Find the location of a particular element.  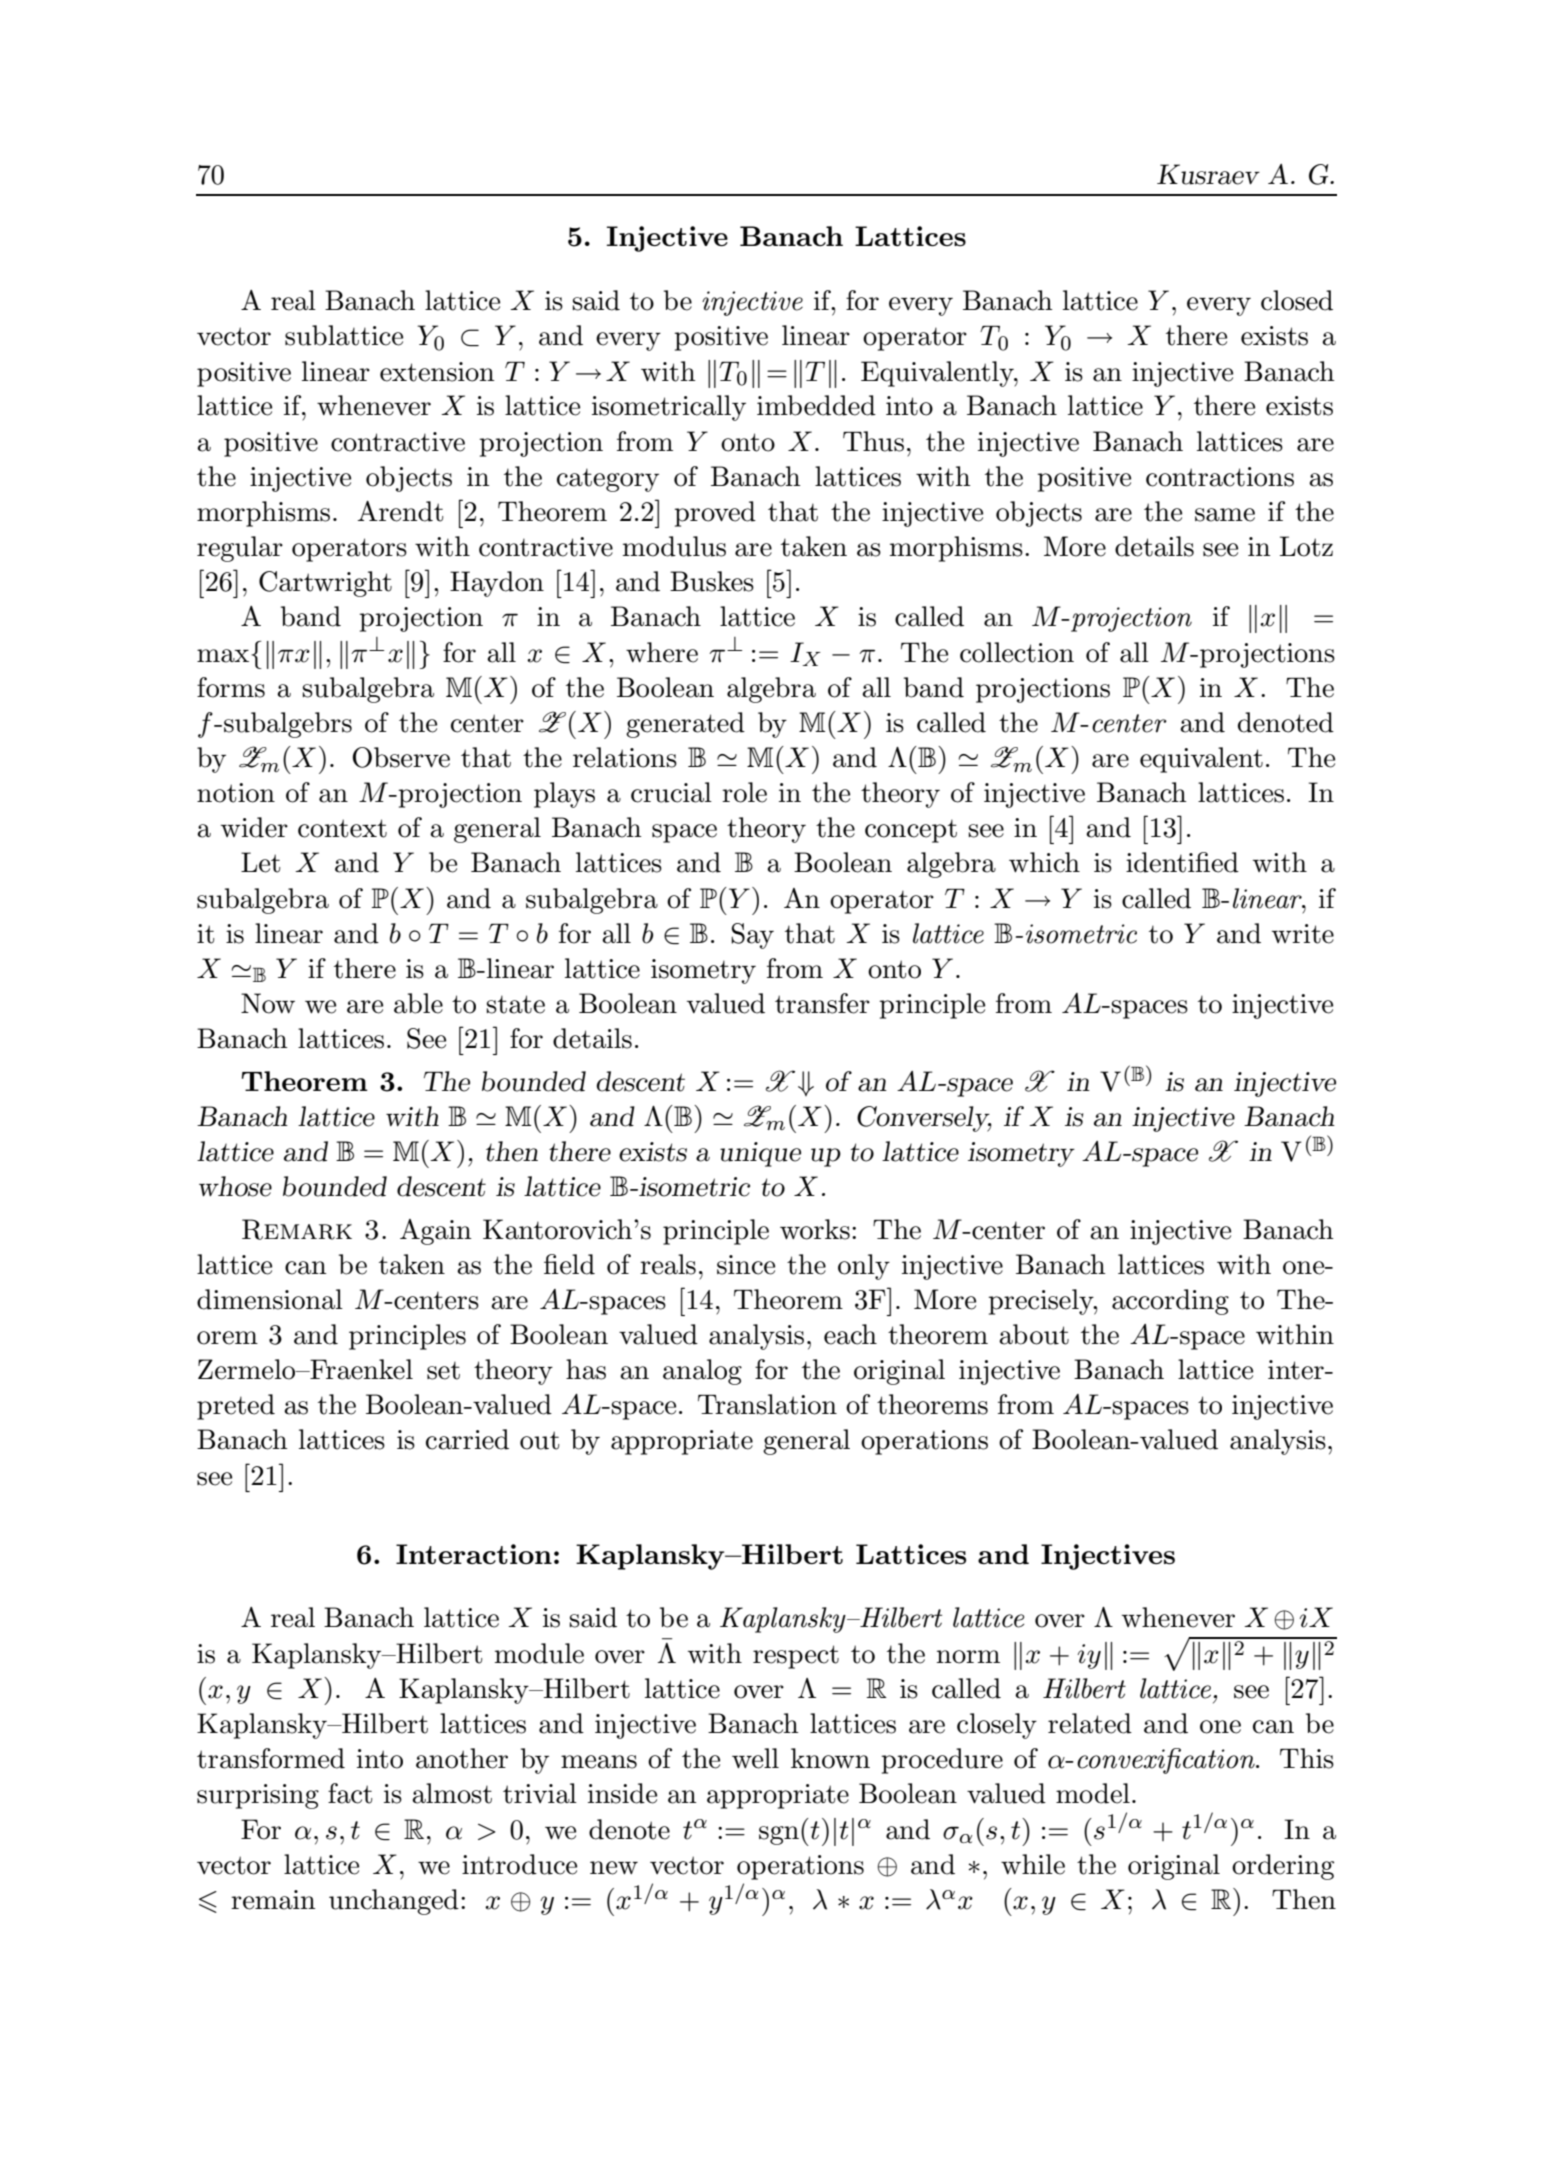

Conversely is located at coordinates (924, 1119).
